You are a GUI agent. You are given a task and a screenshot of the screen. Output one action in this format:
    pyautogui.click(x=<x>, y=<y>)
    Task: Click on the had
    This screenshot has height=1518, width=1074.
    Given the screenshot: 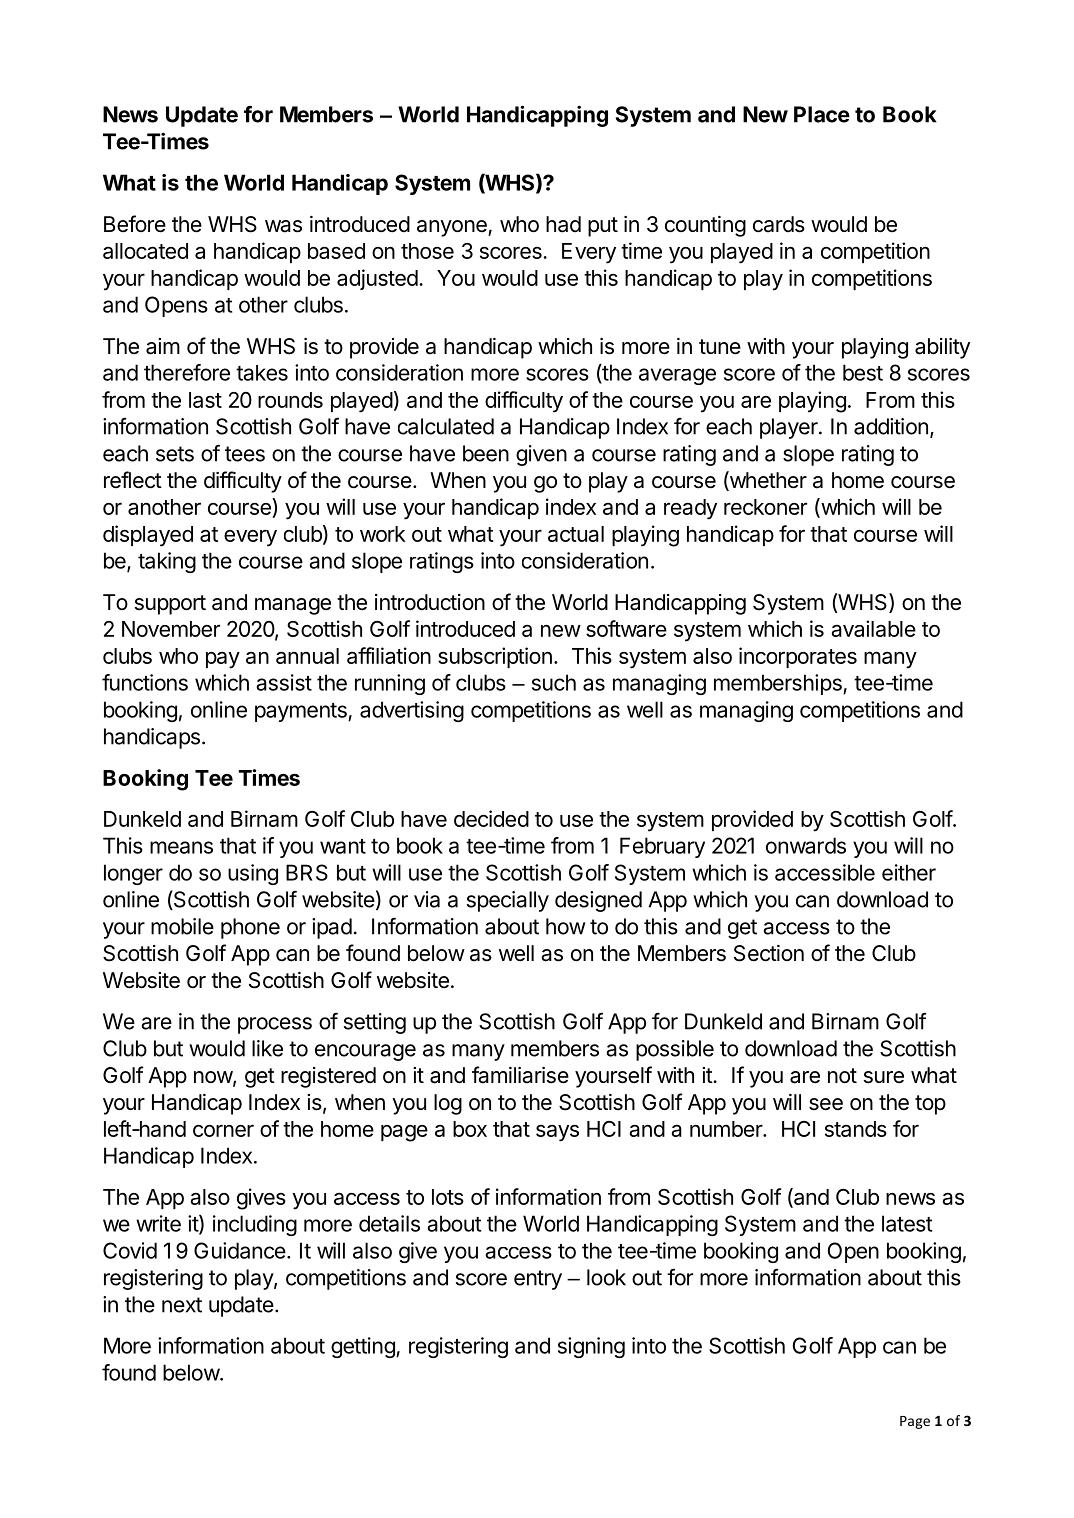 What is the action you would take?
    pyautogui.click(x=563, y=224)
